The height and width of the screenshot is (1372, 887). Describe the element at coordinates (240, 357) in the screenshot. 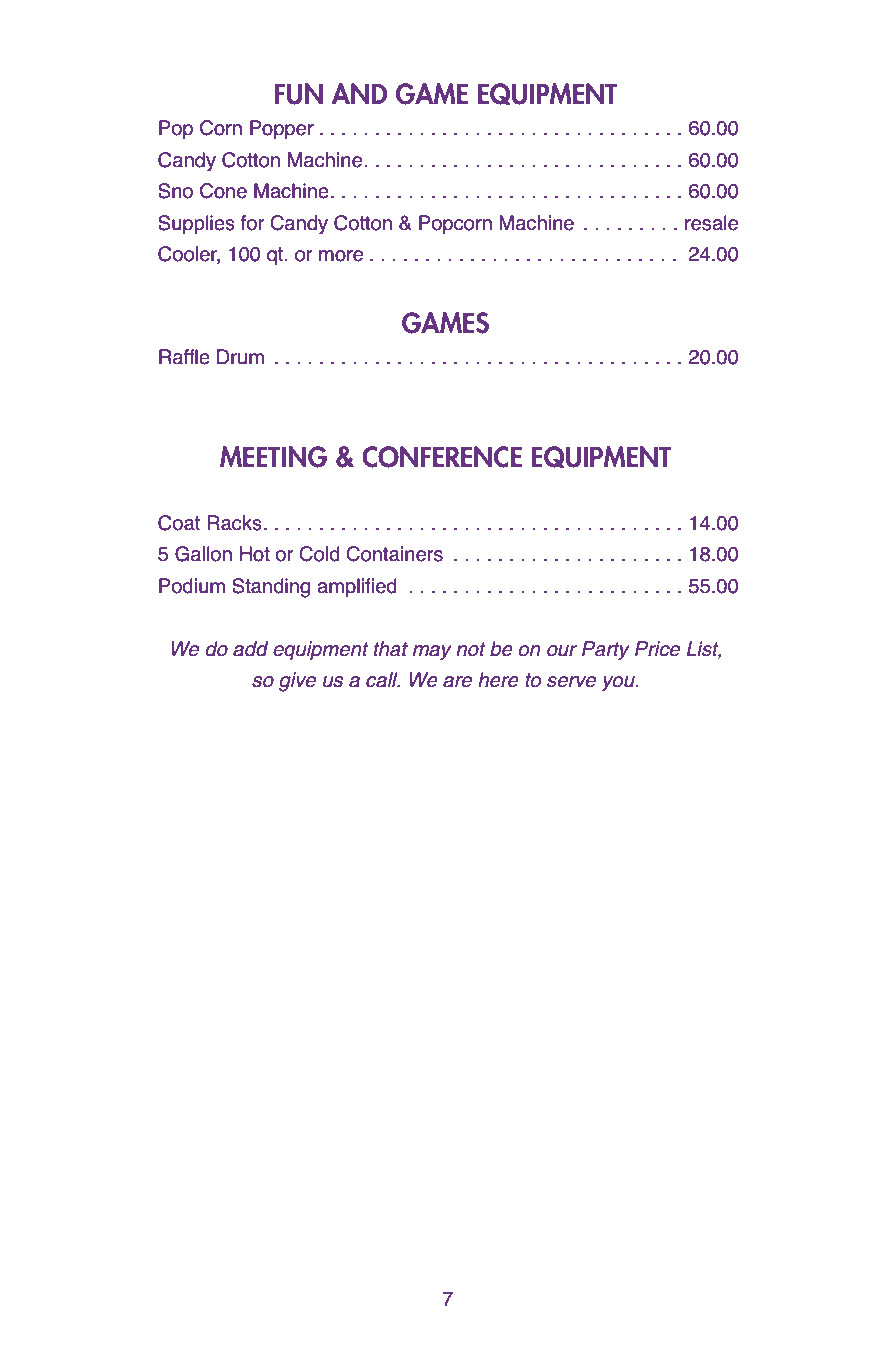

I see `Drum` at that location.
